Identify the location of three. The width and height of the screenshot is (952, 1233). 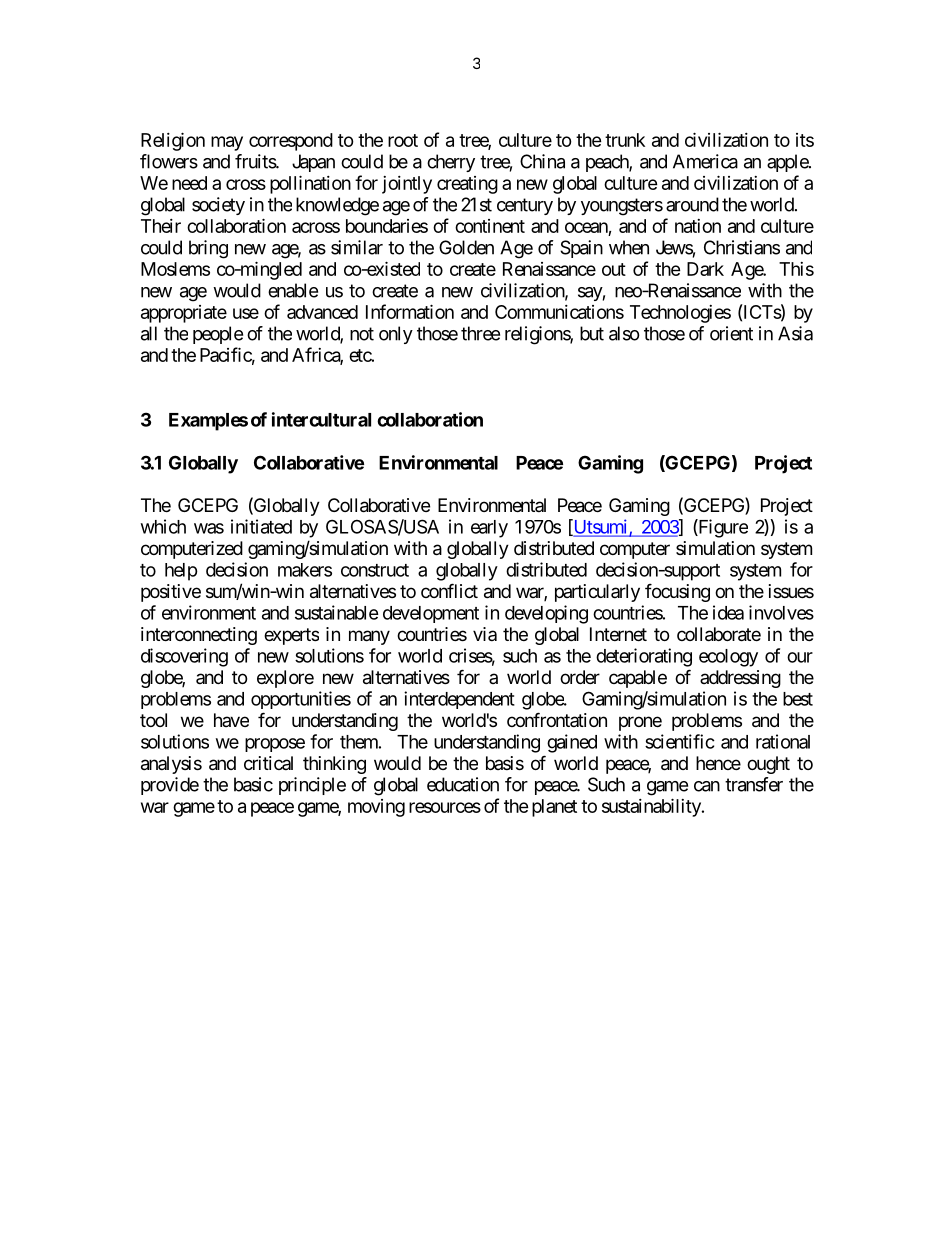
(480, 333).
